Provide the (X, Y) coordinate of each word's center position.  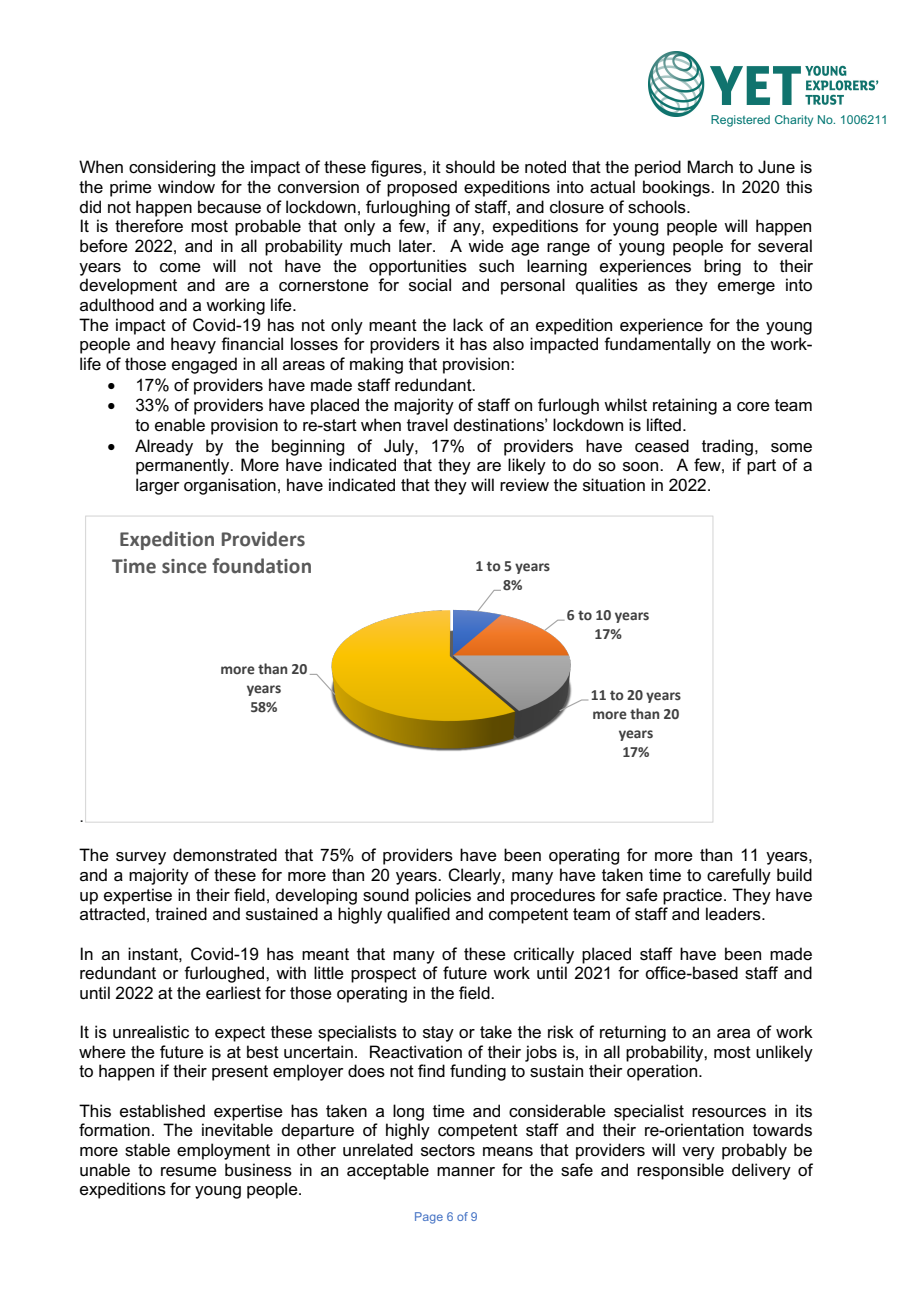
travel (427, 425)
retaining (685, 406)
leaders (734, 914)
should (470, 167)
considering (172, 168)
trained (181, 914)
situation (614, 485)
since (184, 566)
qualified (418, 915)
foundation (261, 566)
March (710, 167)
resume (189, 1172)
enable (180, 425)
